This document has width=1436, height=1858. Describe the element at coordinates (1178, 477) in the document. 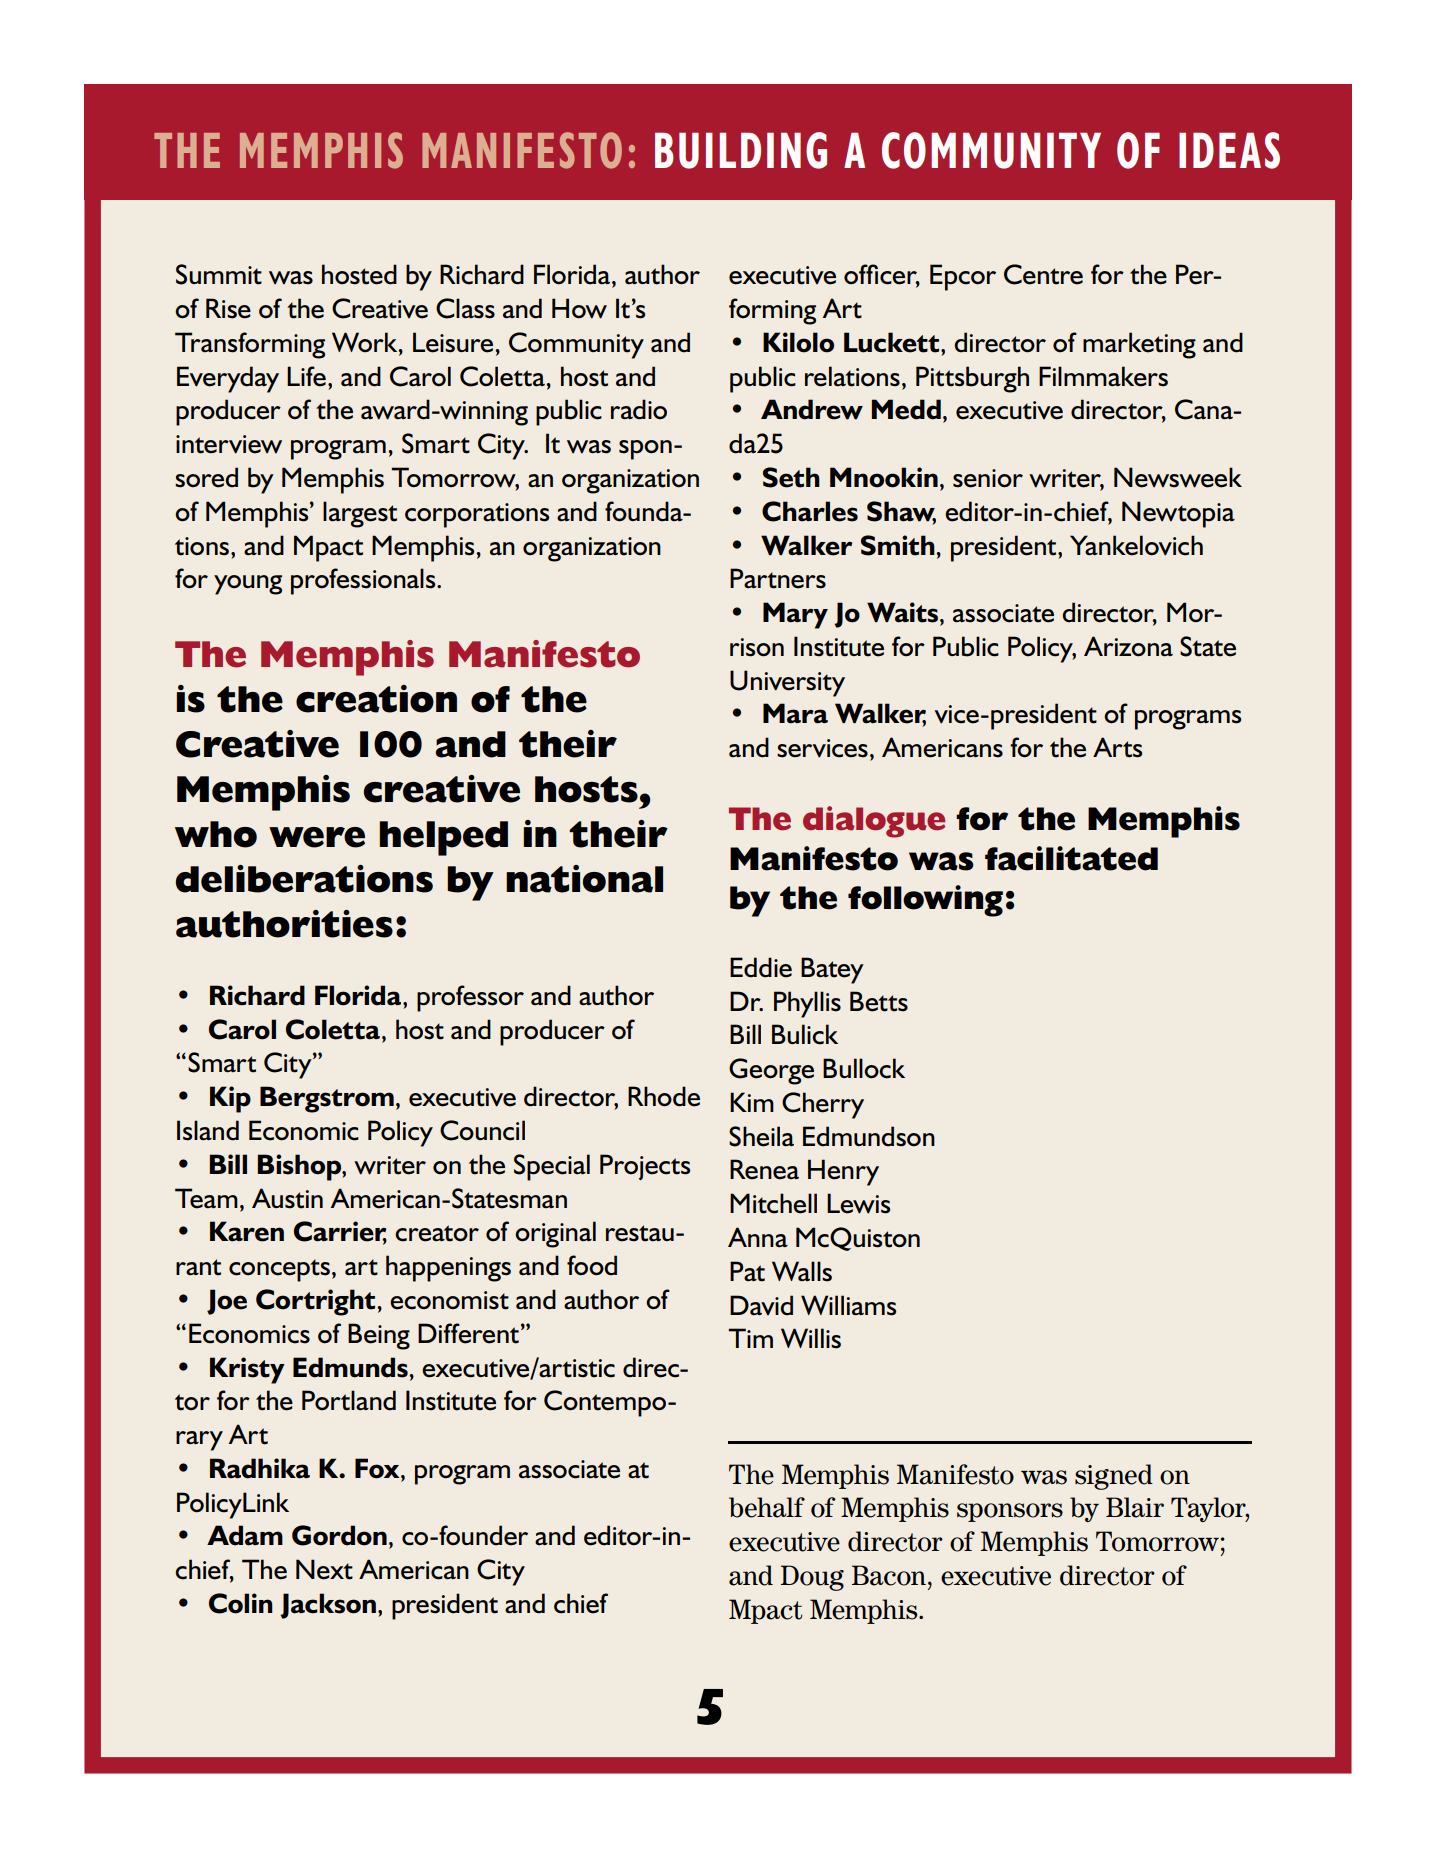

I see `Newsweek` at that location.
